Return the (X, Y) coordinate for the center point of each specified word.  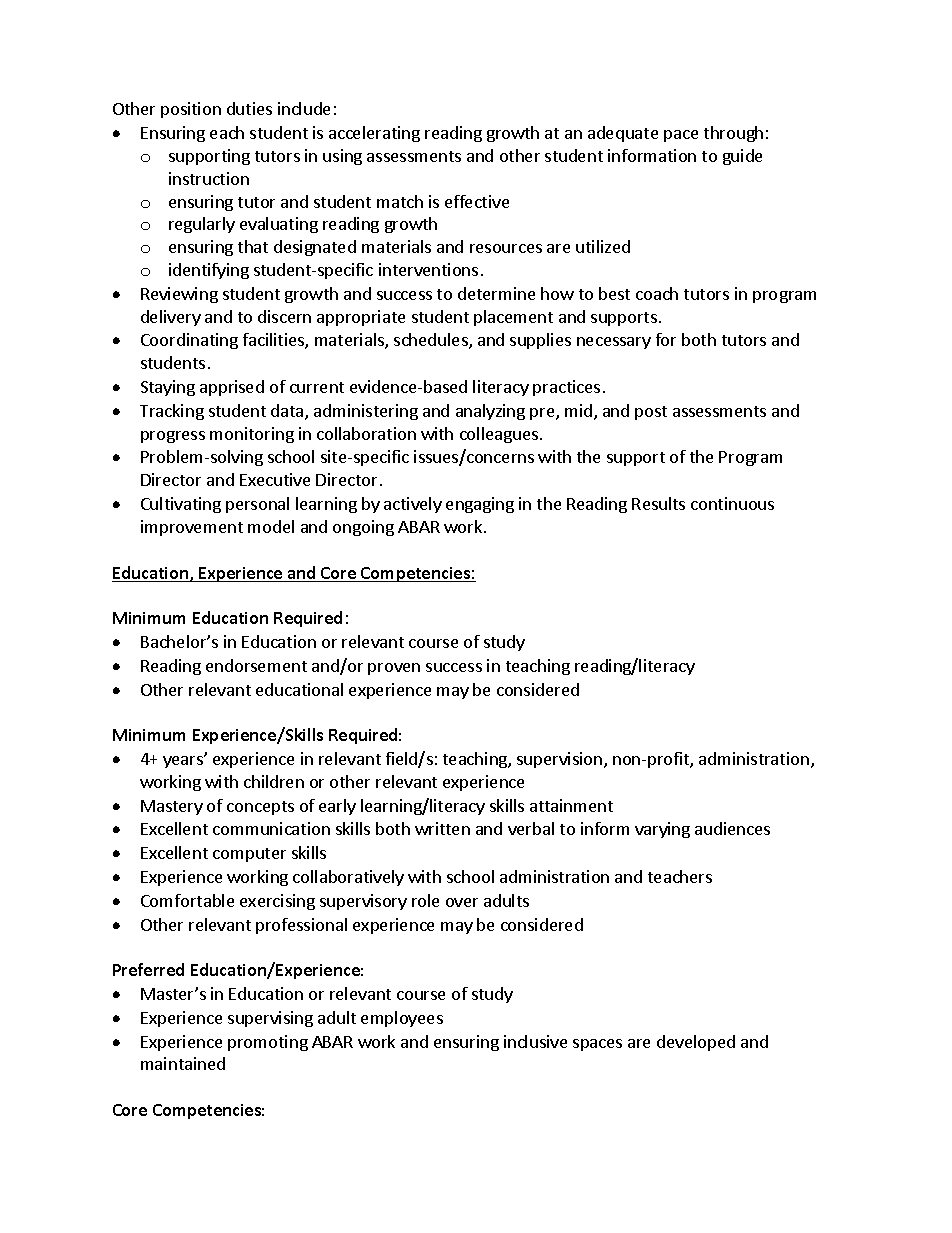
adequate (623, 134)
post (651, 413)
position (191, 110)
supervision (561, 760)
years (184, 761)
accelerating (374, 134)
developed (696, 1043)
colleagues (499, 435)
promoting (268, 1043)
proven (394, 669)
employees (402, 1019)
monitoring (252, 435)
